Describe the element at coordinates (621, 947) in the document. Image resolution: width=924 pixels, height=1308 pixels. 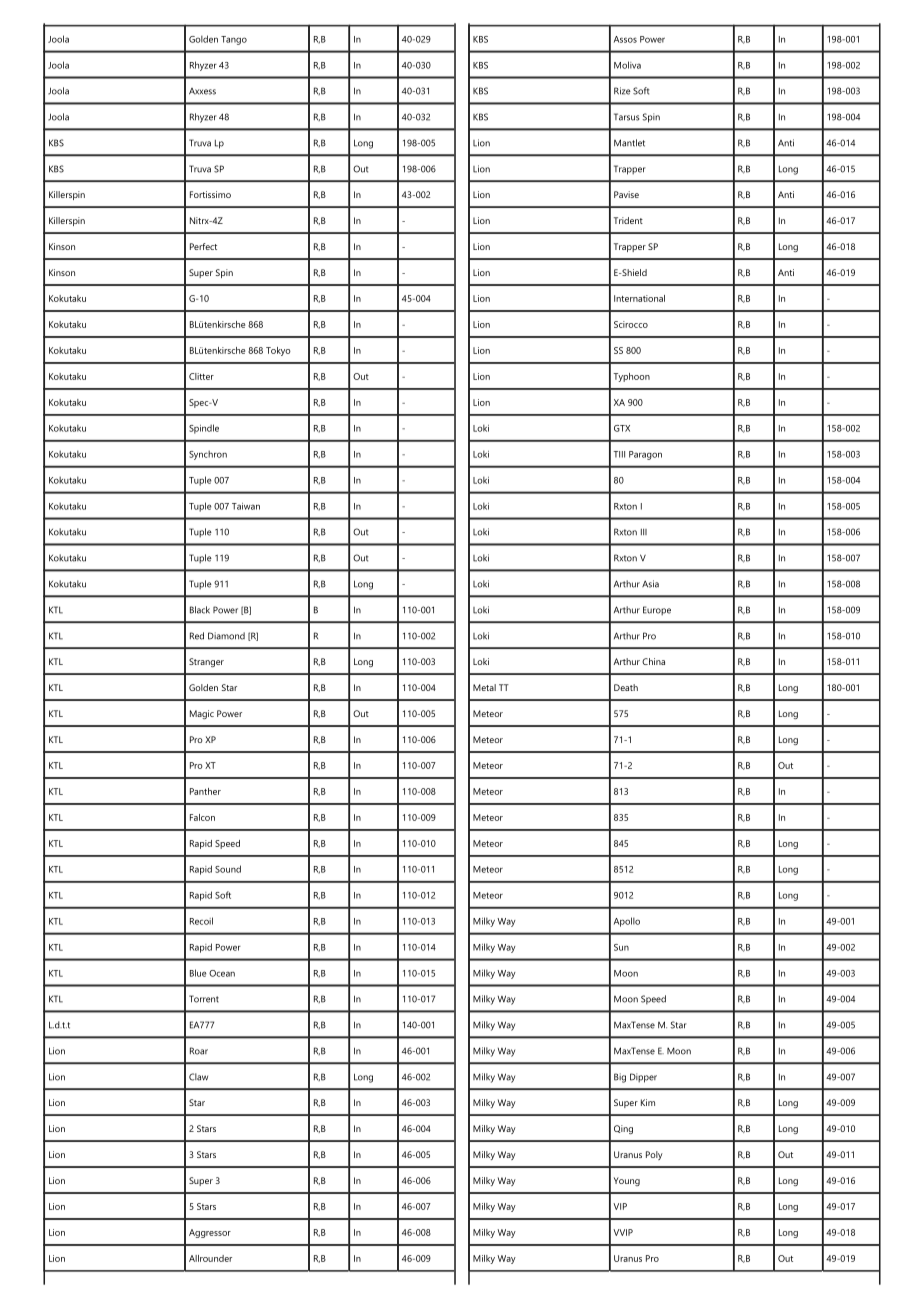
I see `Sun` at that location.
